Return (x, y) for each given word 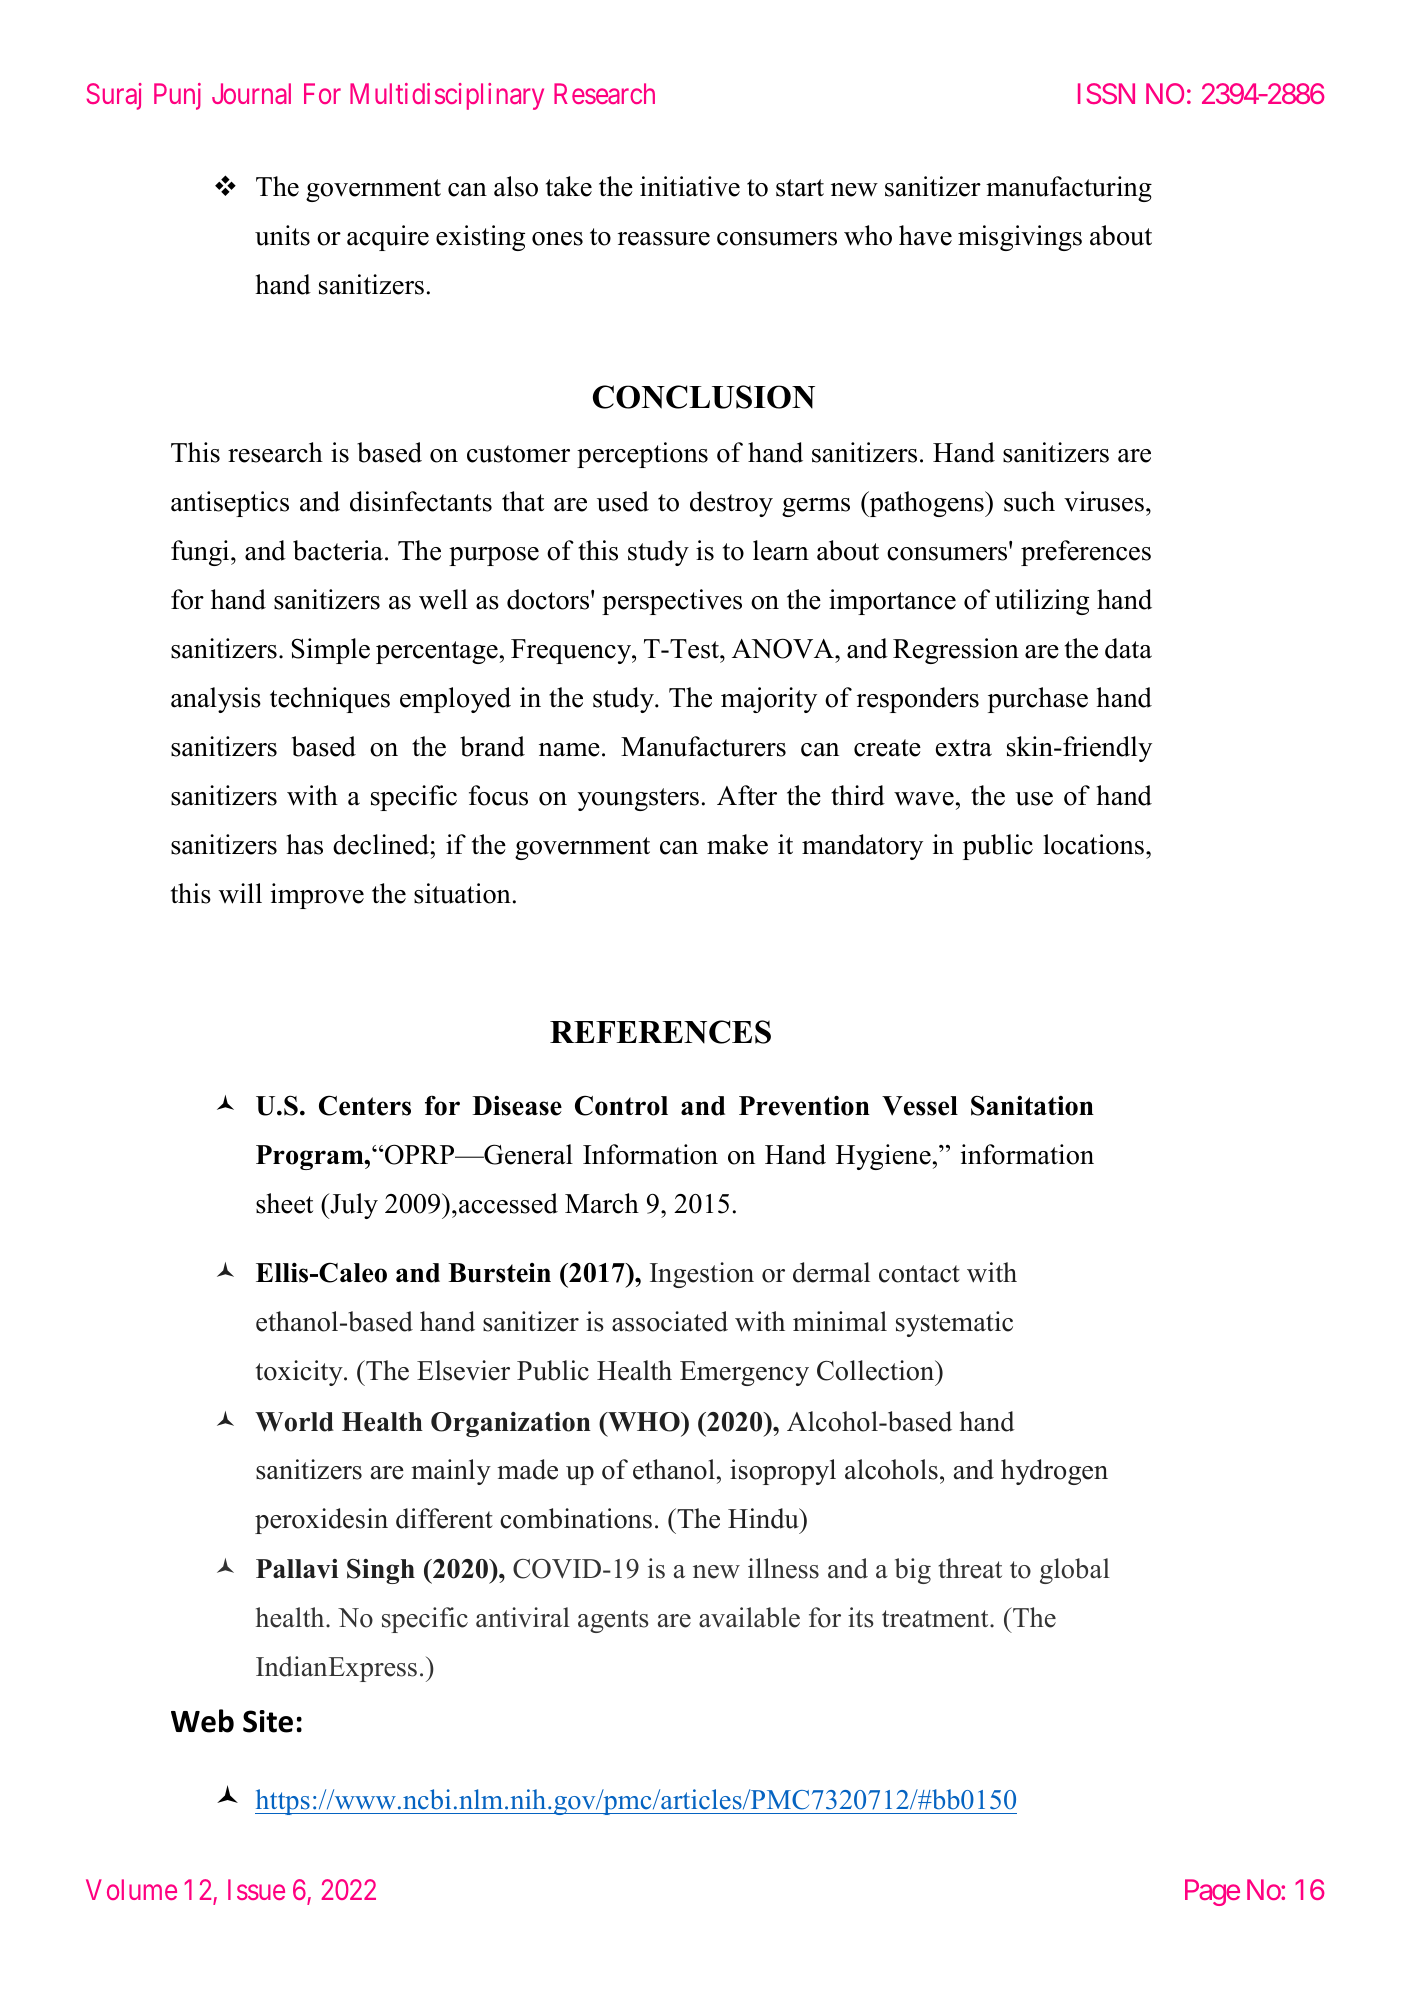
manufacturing (1069, 189)
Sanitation (1032, 1106)
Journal (251, 93)
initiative (690, 186)
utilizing (1042, 602)
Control (621, 1105)
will (240, 893)
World (294, 1422)
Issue (256, 1889)
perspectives (672, 602)
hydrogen (1054, 1472)
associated (670, 1321)
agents (613, 1621)
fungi (201, 553)
